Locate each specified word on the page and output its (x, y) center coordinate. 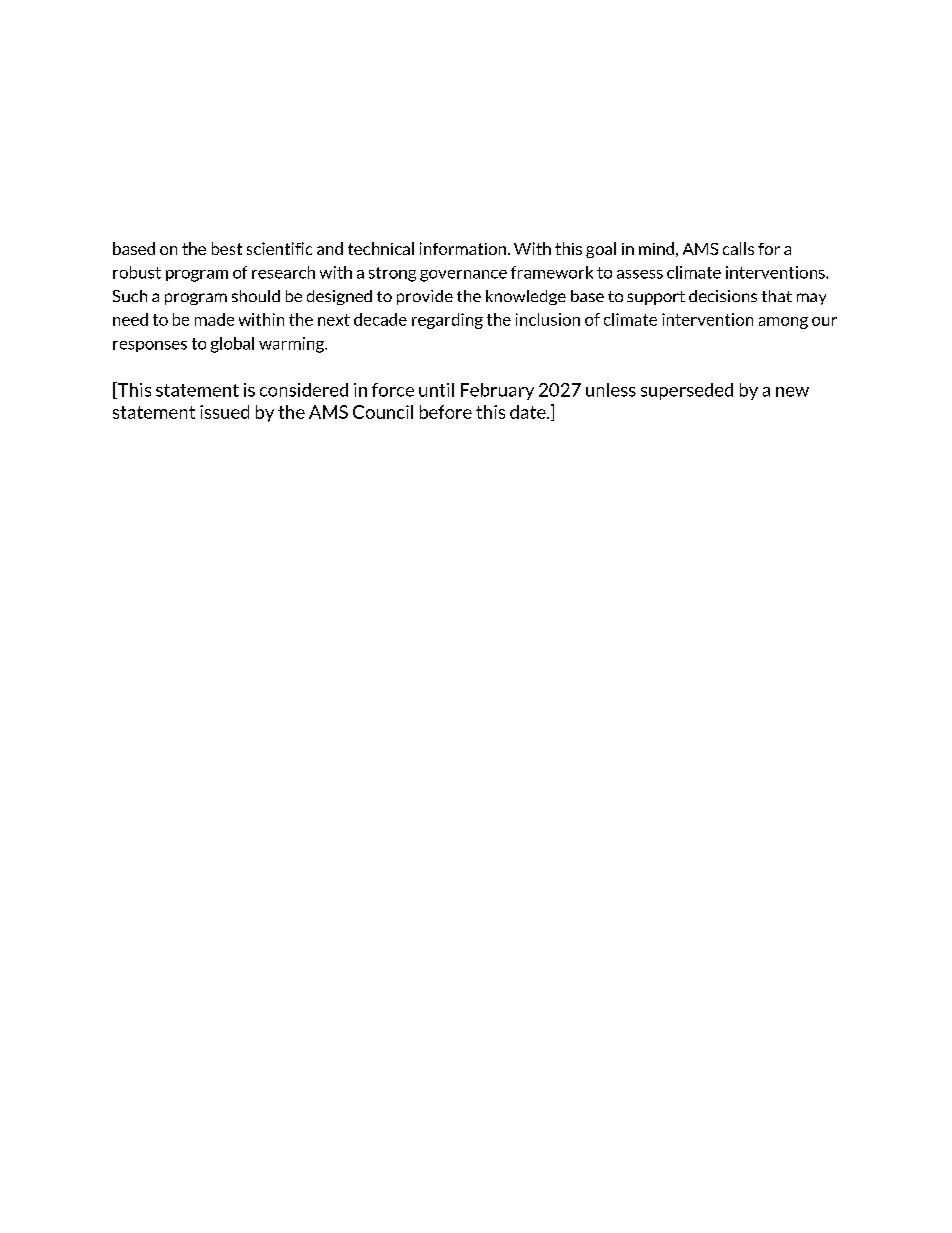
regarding (447, 321)
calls (738, 248)
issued (224, 412)
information (463, 248)
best (227, 248)
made (214, 319)
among (783, 323)
